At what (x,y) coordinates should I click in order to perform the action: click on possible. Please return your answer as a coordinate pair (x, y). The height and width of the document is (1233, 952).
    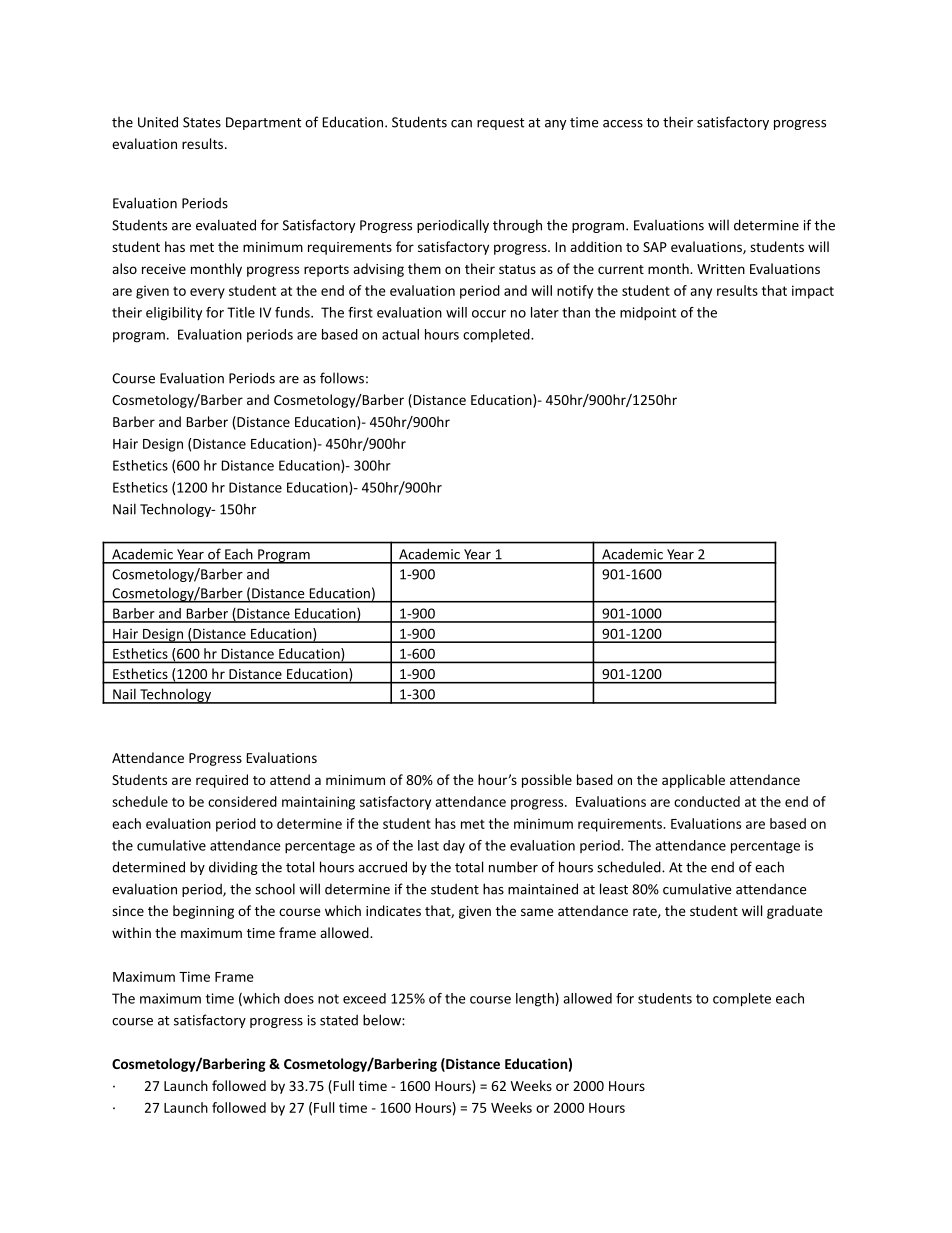
    Looking at the image, I should click on (547, 781).
